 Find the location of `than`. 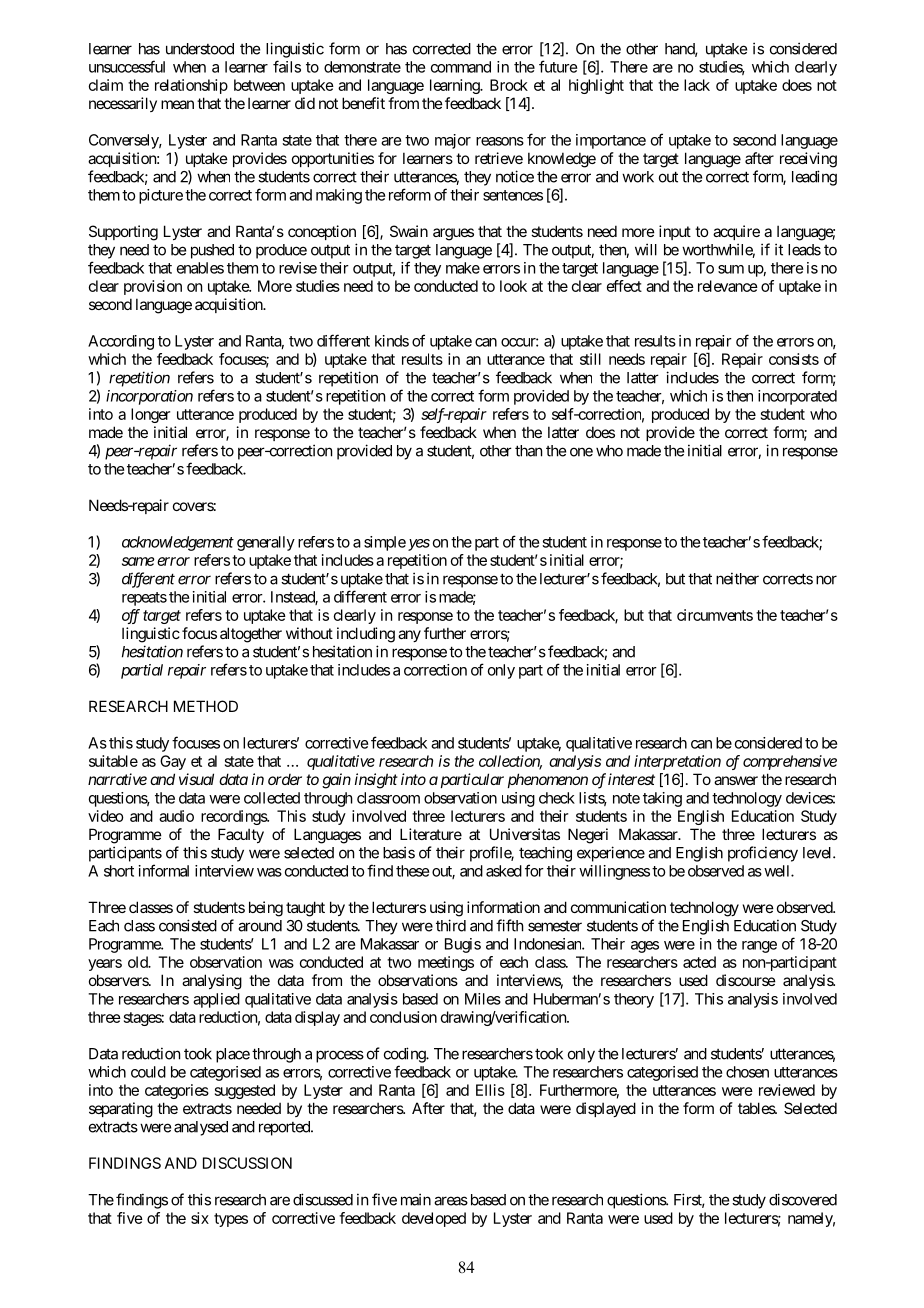

than is located at coordinates (528, 451).
